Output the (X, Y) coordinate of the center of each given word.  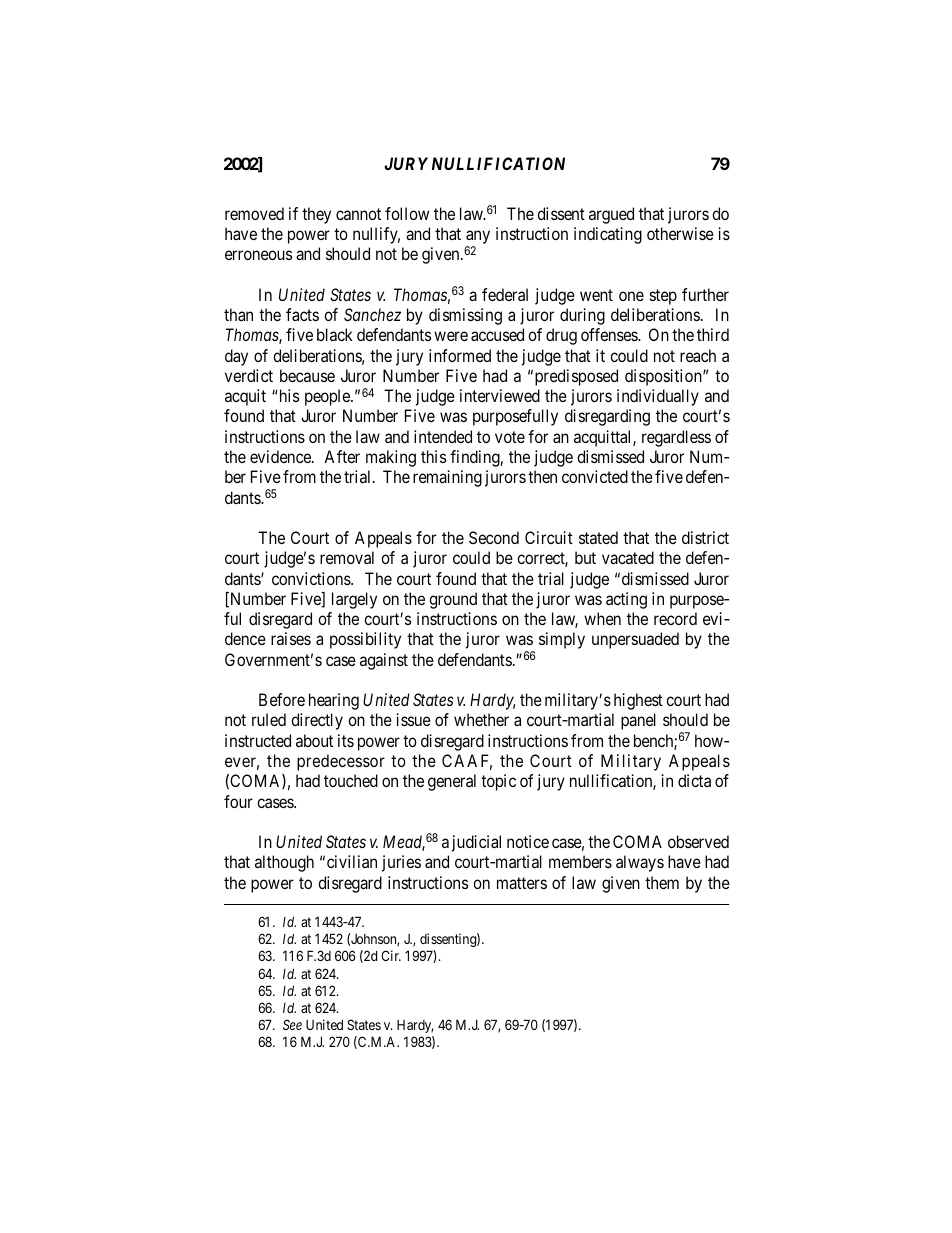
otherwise (680, 233)
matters (522, 883)
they (316, 215)
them (662, 882)
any (478, 238)
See (292, 1024)
